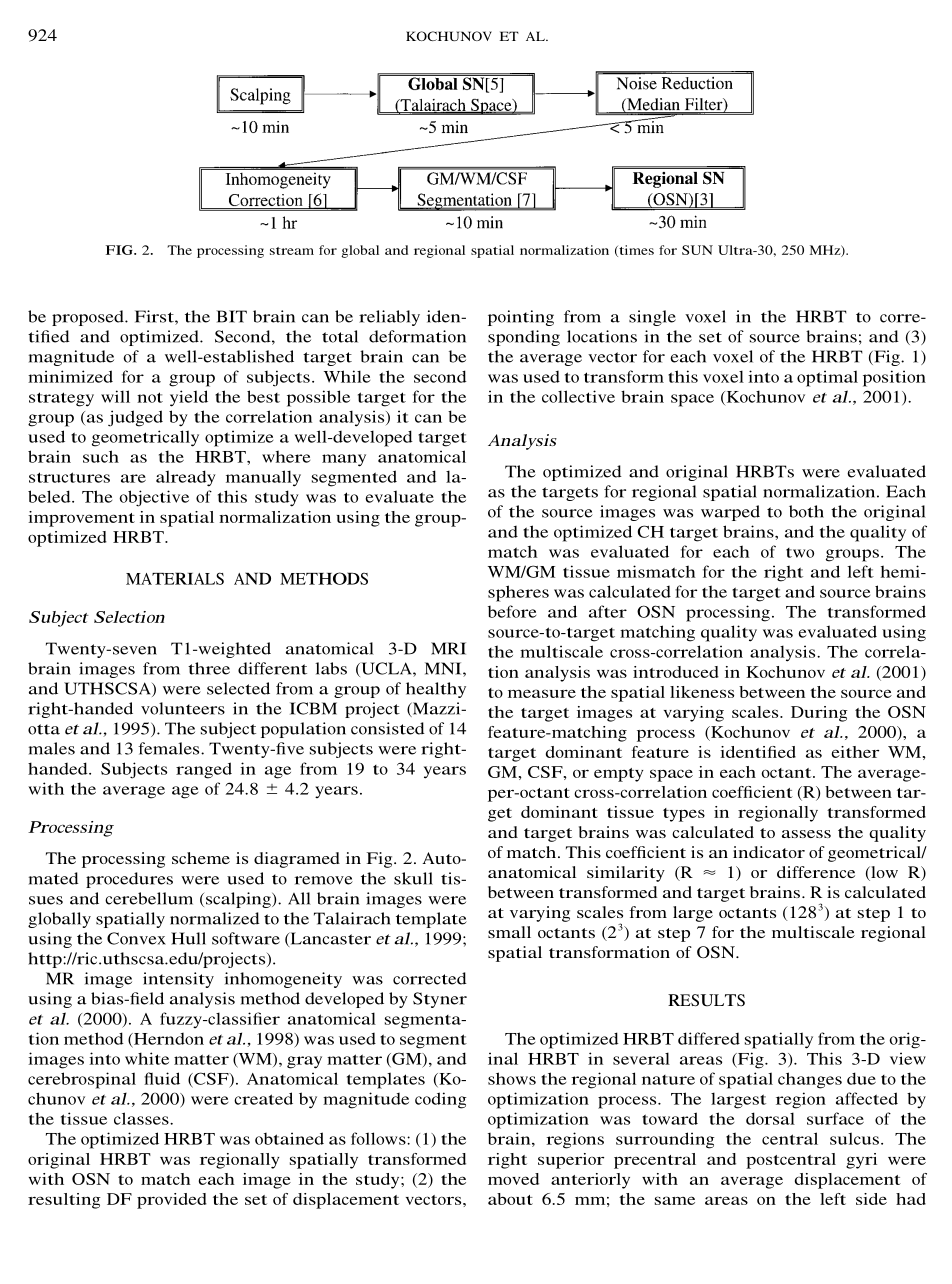  I want to click on assess, so click(806, 834).
